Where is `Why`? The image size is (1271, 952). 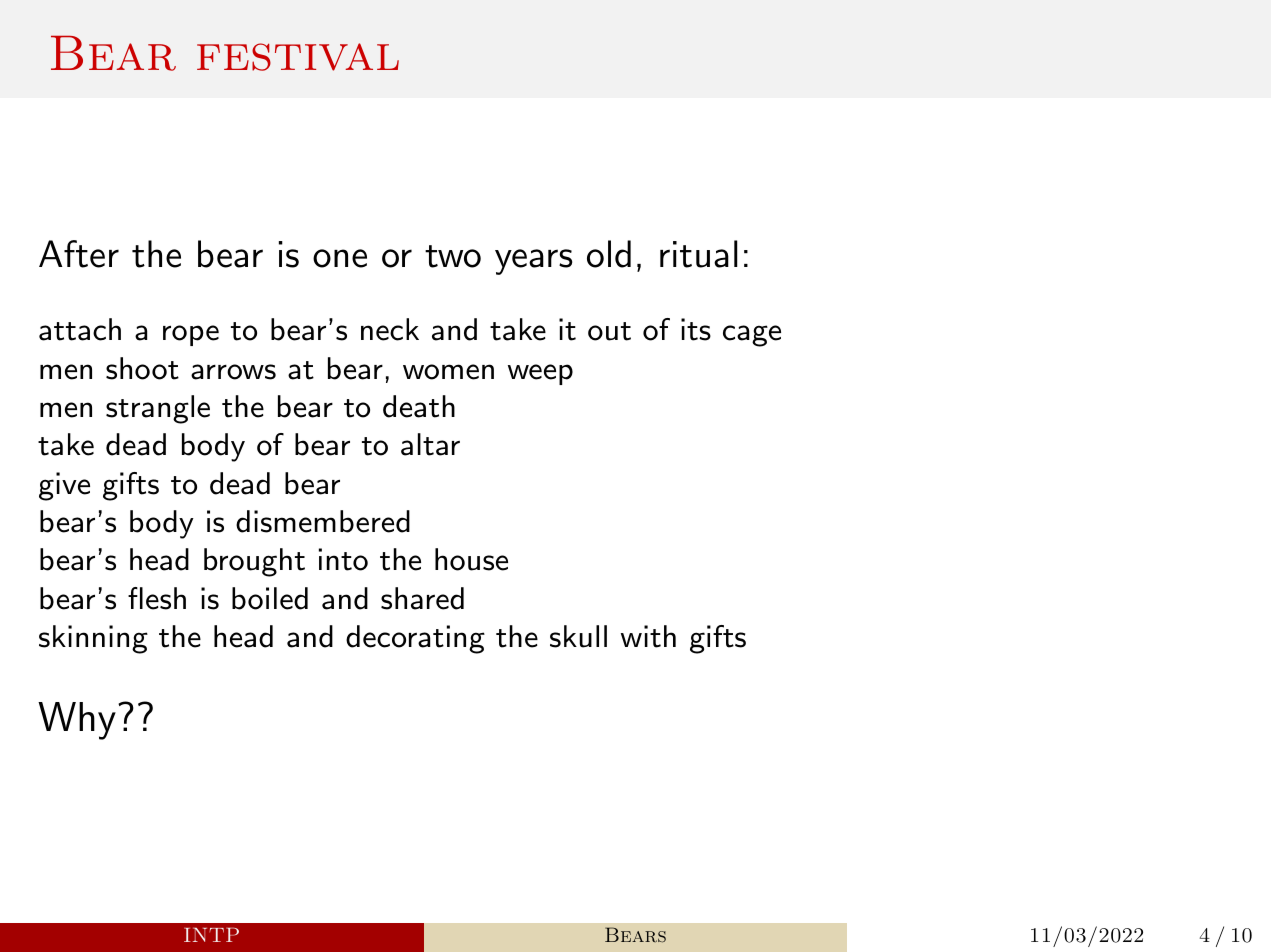
Why is located at coordinates (77, 721).
